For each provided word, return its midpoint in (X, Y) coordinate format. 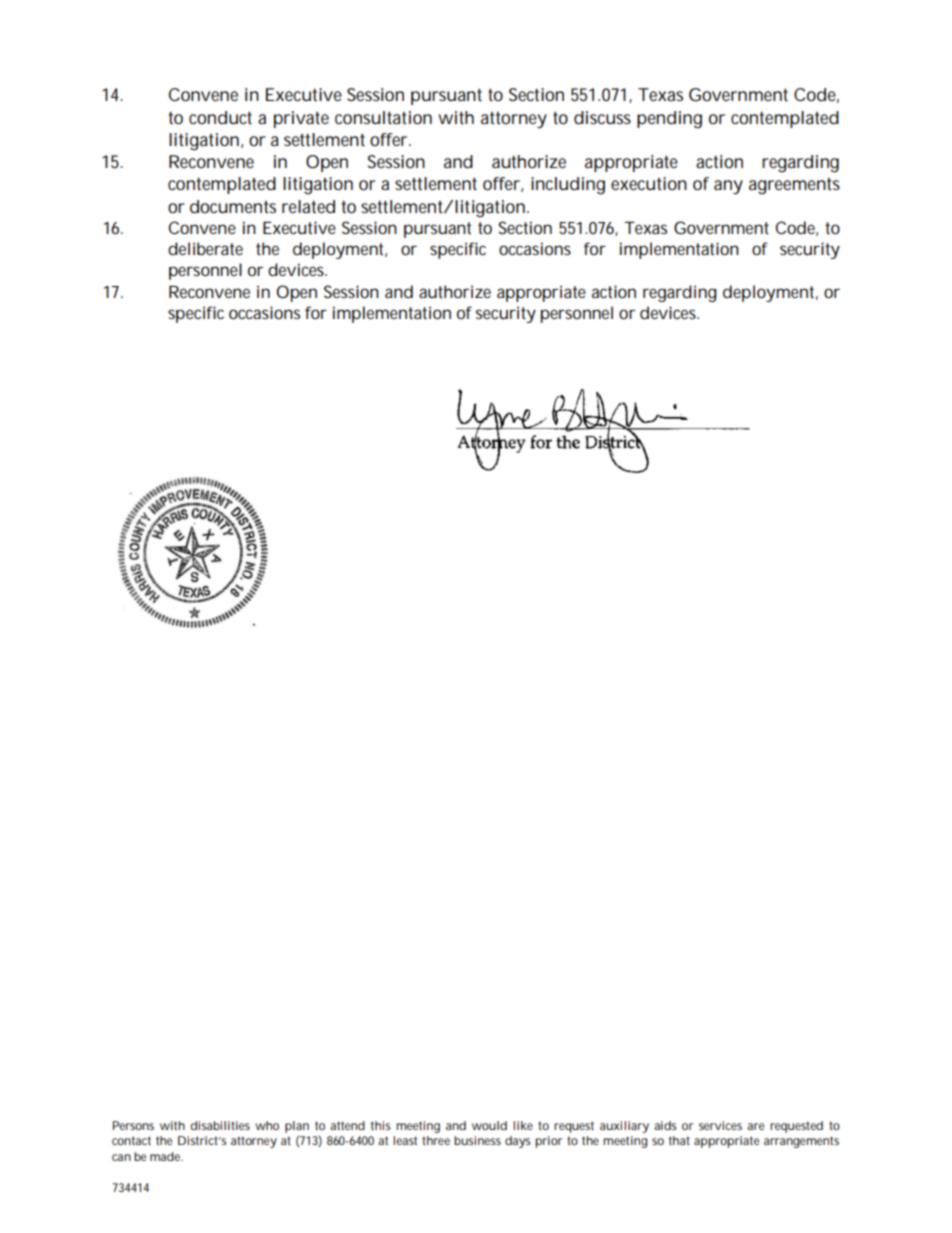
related (308, 206)
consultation (383, 118)
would (489, 1125)
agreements (794, 186)
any (728, 187)
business (477, 1140)
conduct (220, 118)
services (720, 1125)
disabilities (220, 1125)
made (166, 1156)
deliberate (205, 248)
